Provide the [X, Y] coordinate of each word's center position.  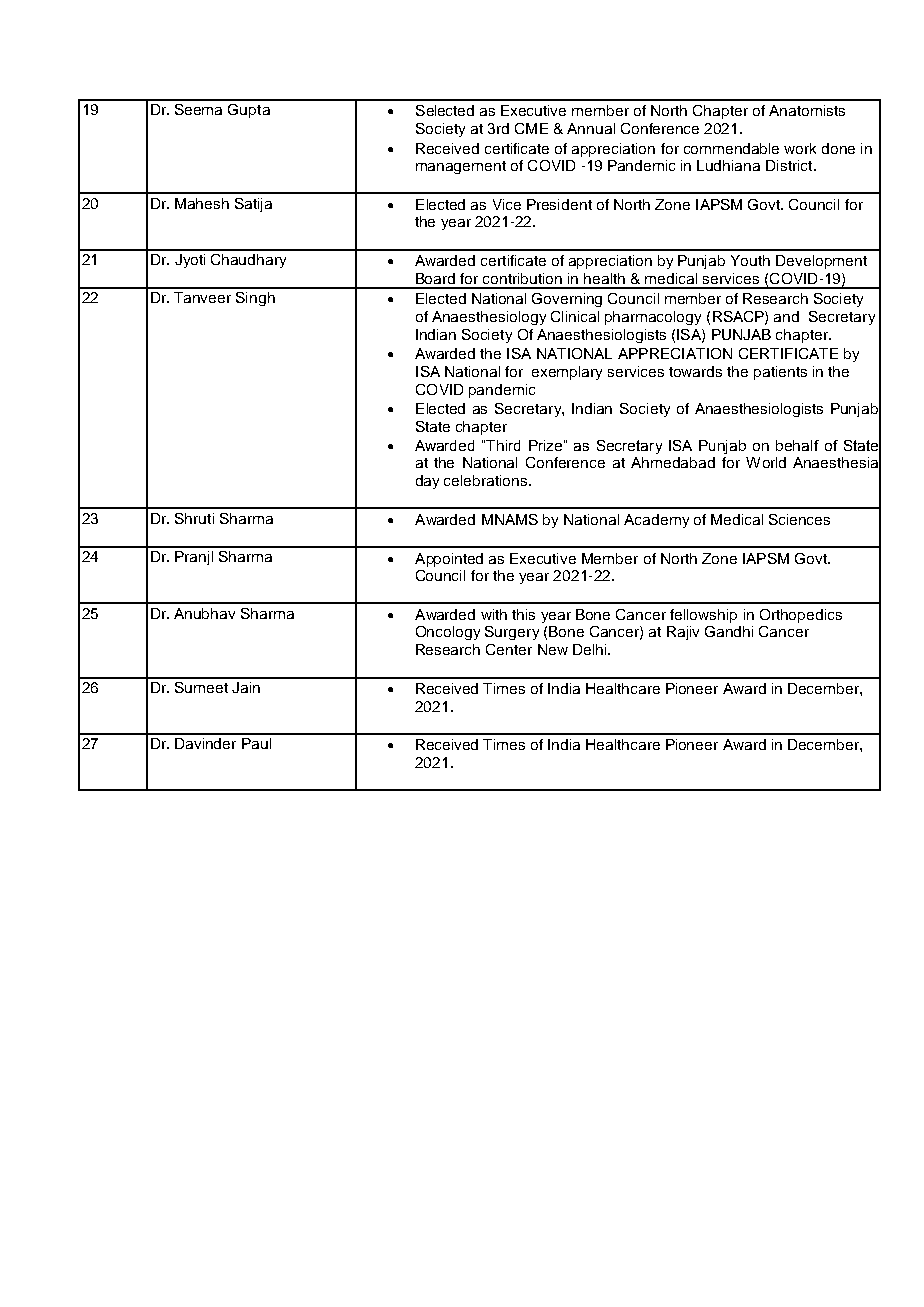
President [559, 204]
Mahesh [202, 203]
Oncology [448, 633]
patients [780, 373]
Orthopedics [801, 616]
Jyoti [190, 261]
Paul [256, 743]
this [523, 614]
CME [531, 128]
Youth [750, 260]
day [427, 482]
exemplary [567, 373]
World [766, 462]
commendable [731, 148]
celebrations [487, 480]
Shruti [194, 518]
